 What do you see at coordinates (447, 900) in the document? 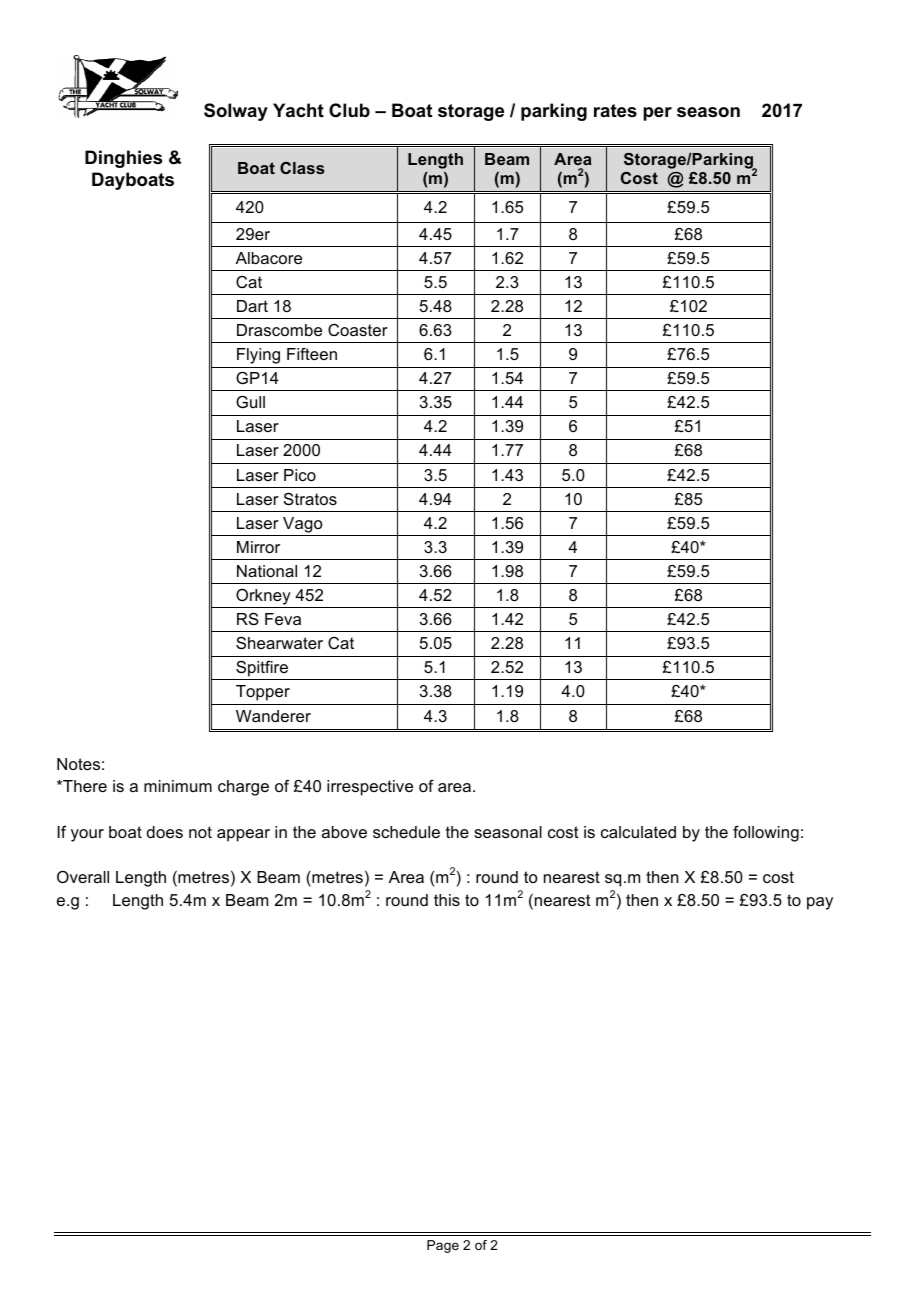
I see `this` at bounding box center [447, 900].
